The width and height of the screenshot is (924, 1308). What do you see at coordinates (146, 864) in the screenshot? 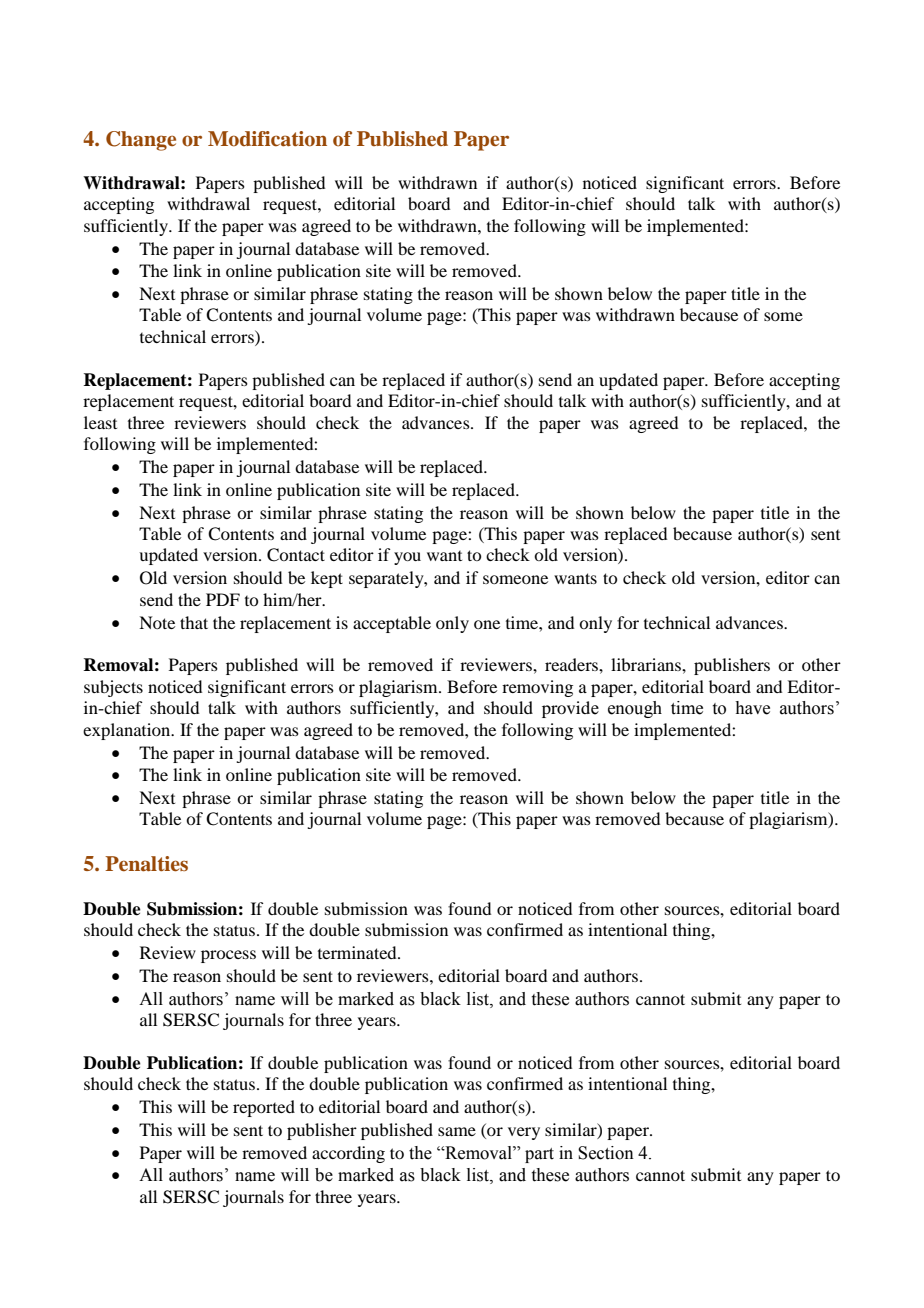
I see `Penalties` at bounding box center [146, 864].
